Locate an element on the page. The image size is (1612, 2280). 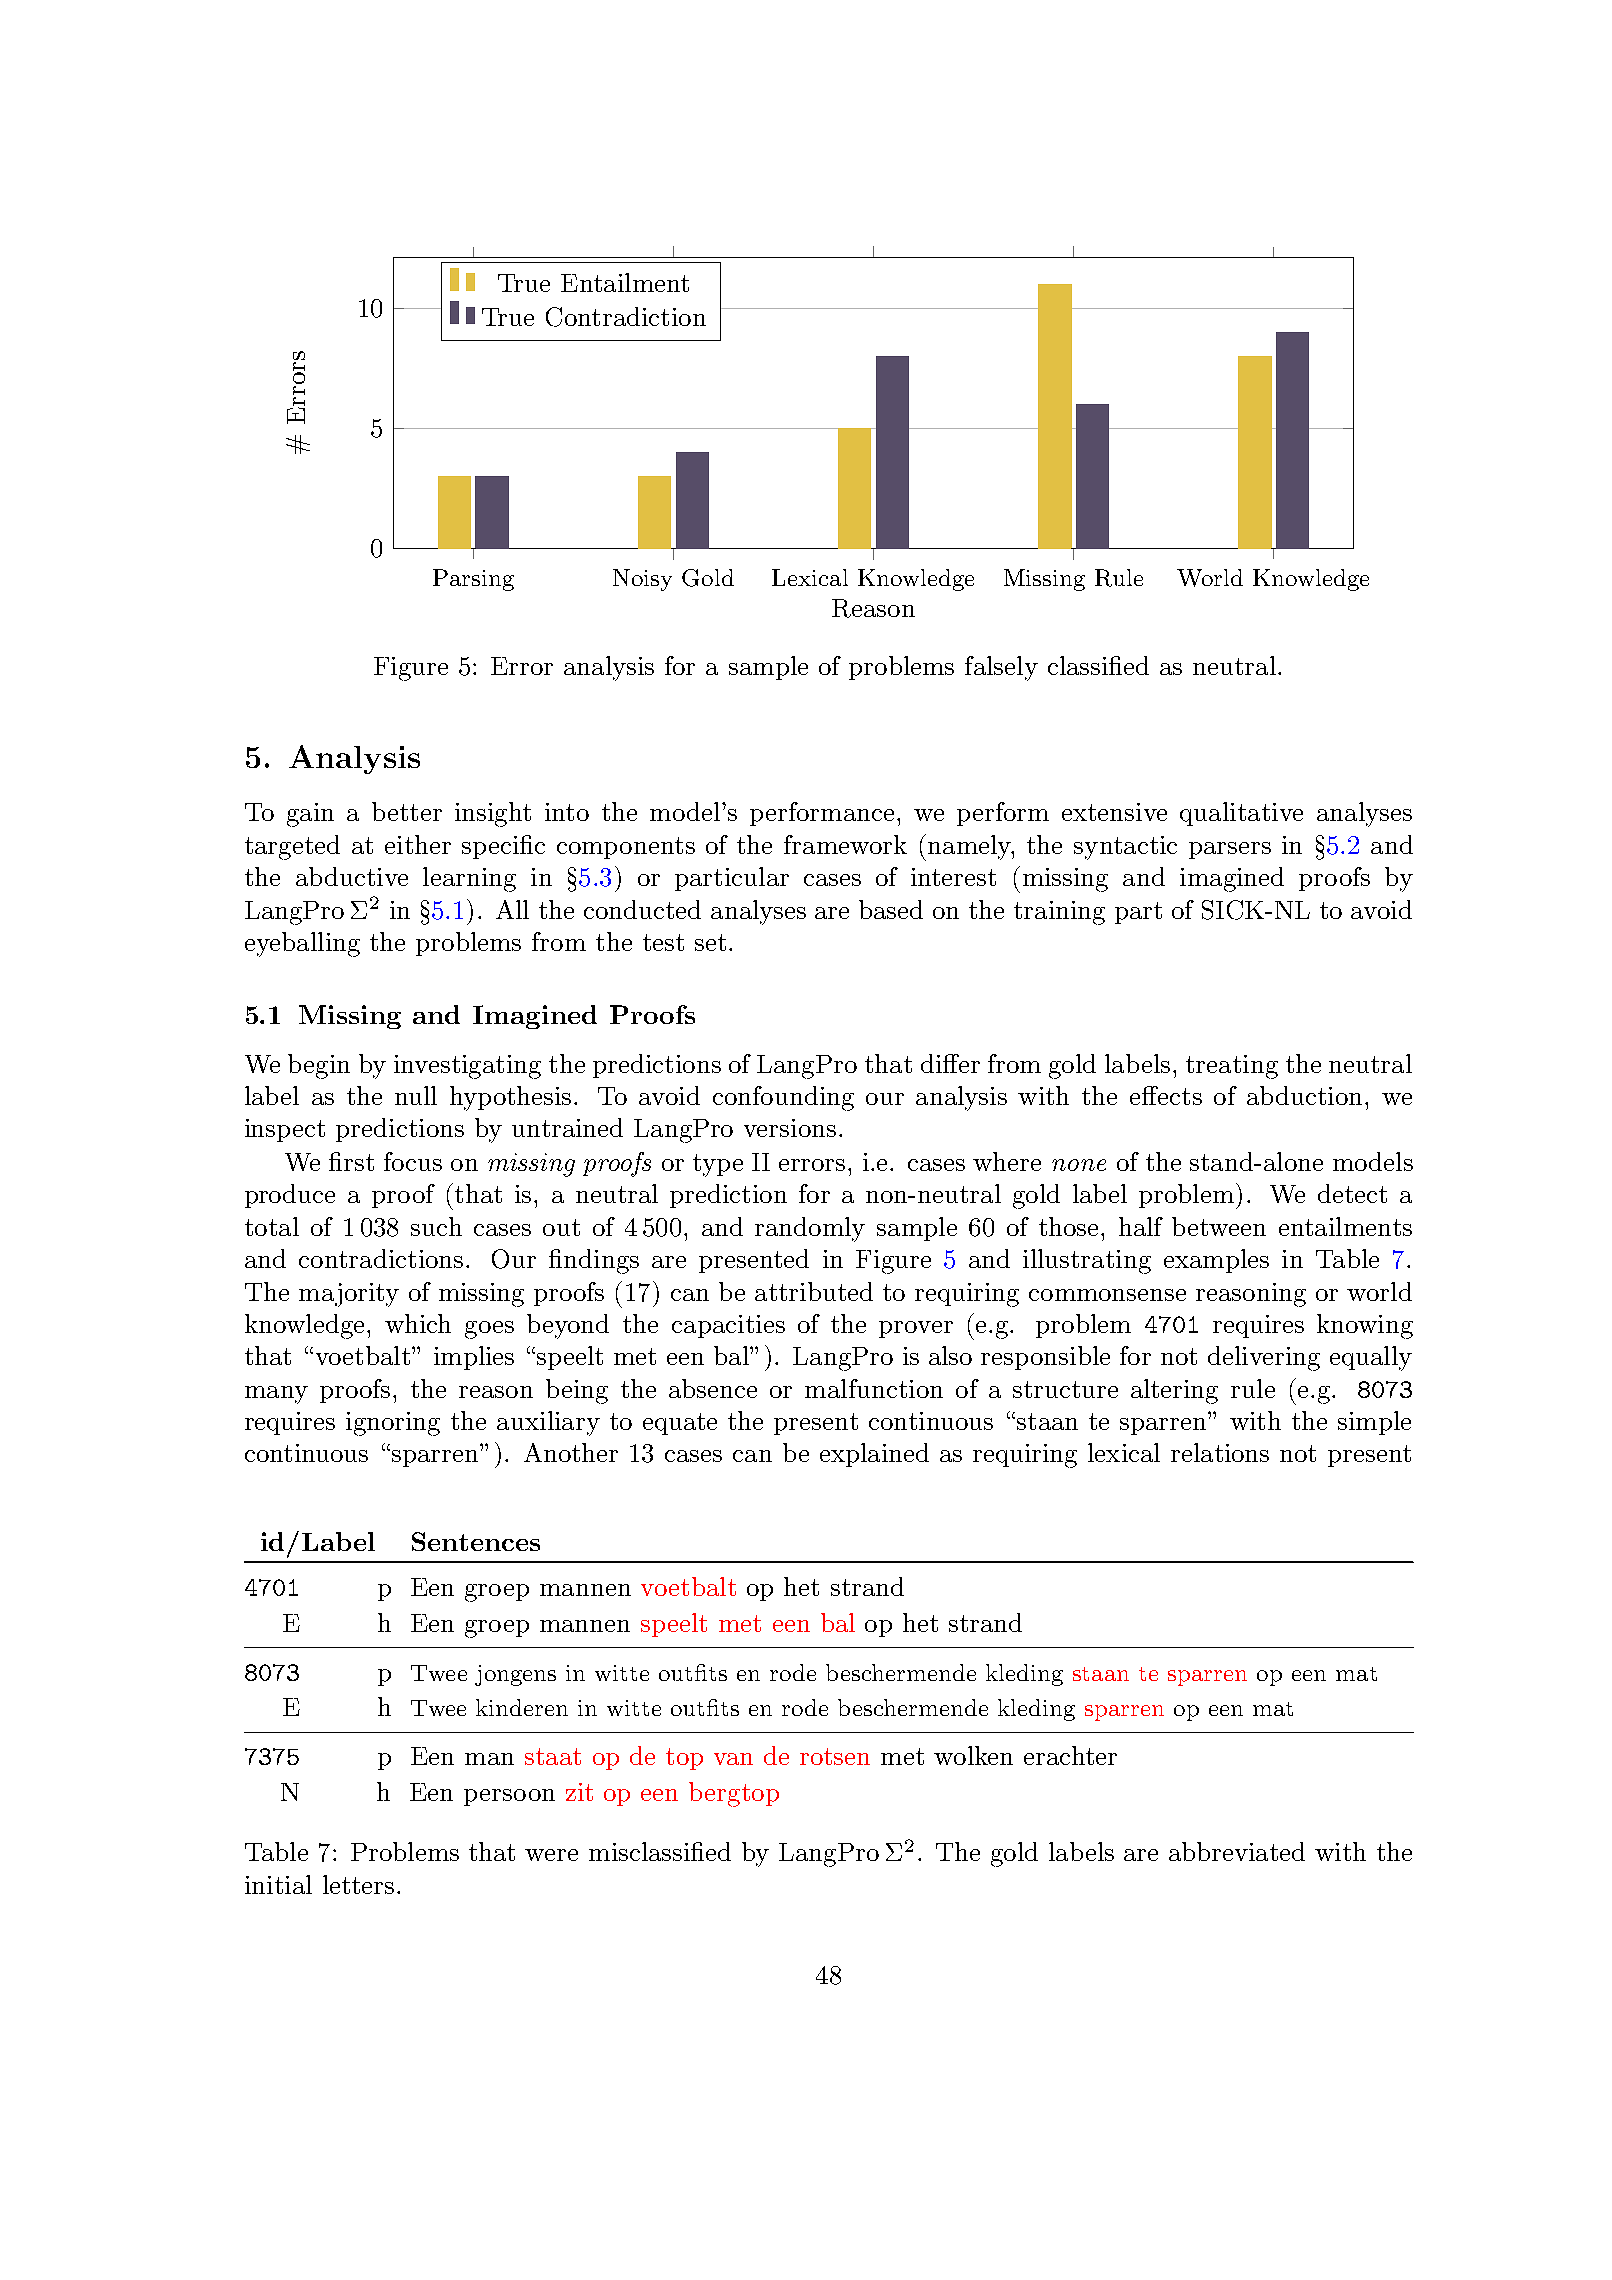
investigating is located at coordinates (467, 1067).
